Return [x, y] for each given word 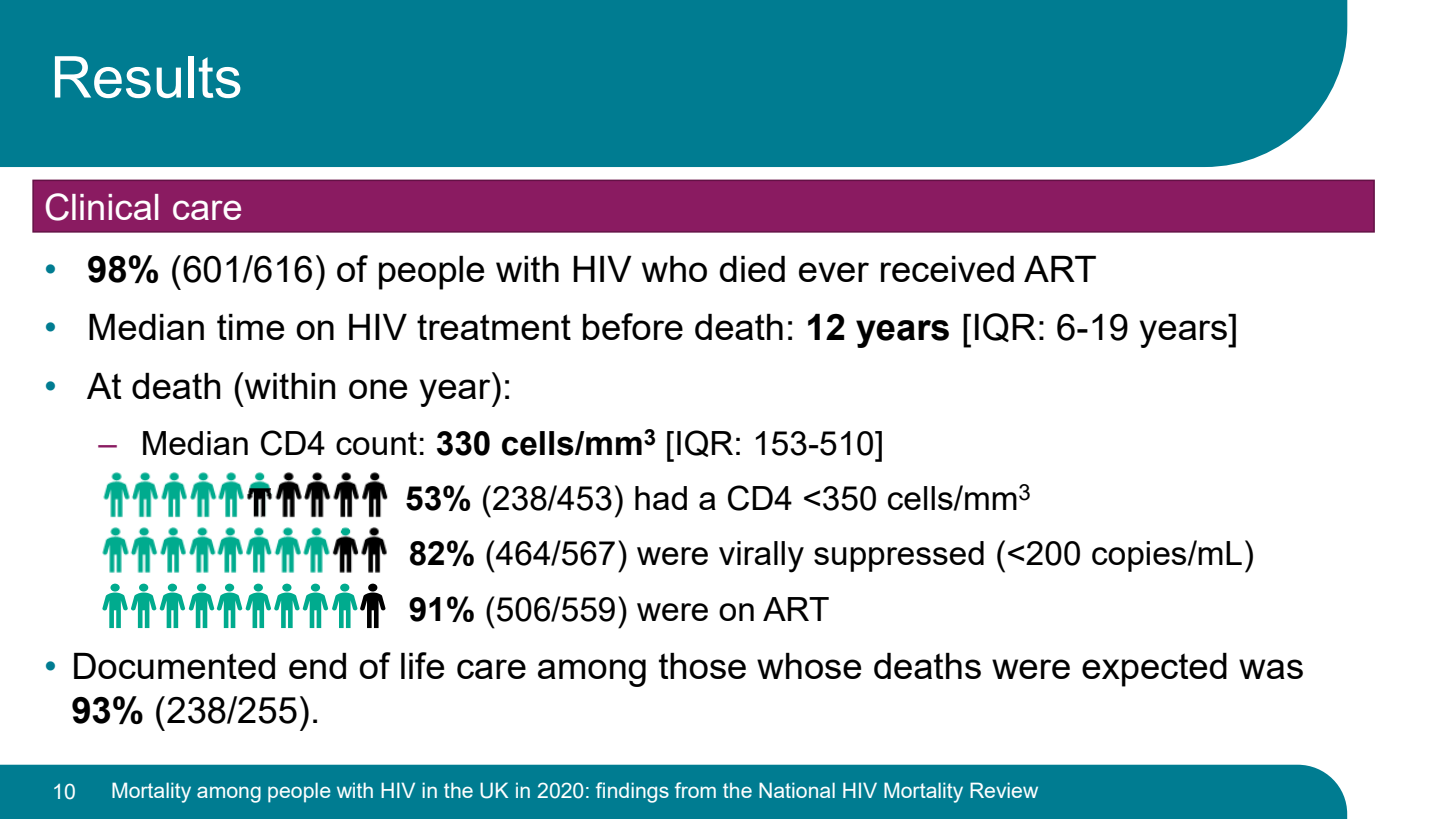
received [947, 269]
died [752, 269]
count [376, 443]
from [695, 790]
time [250, 327]
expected [1154, 670]
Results [148, 77]
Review [1004, 790]
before [633, 326]
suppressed [899, 556]
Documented [174, 666]
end [317, 666]
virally [761, 557]
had [661, 498]
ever [834, 272]
